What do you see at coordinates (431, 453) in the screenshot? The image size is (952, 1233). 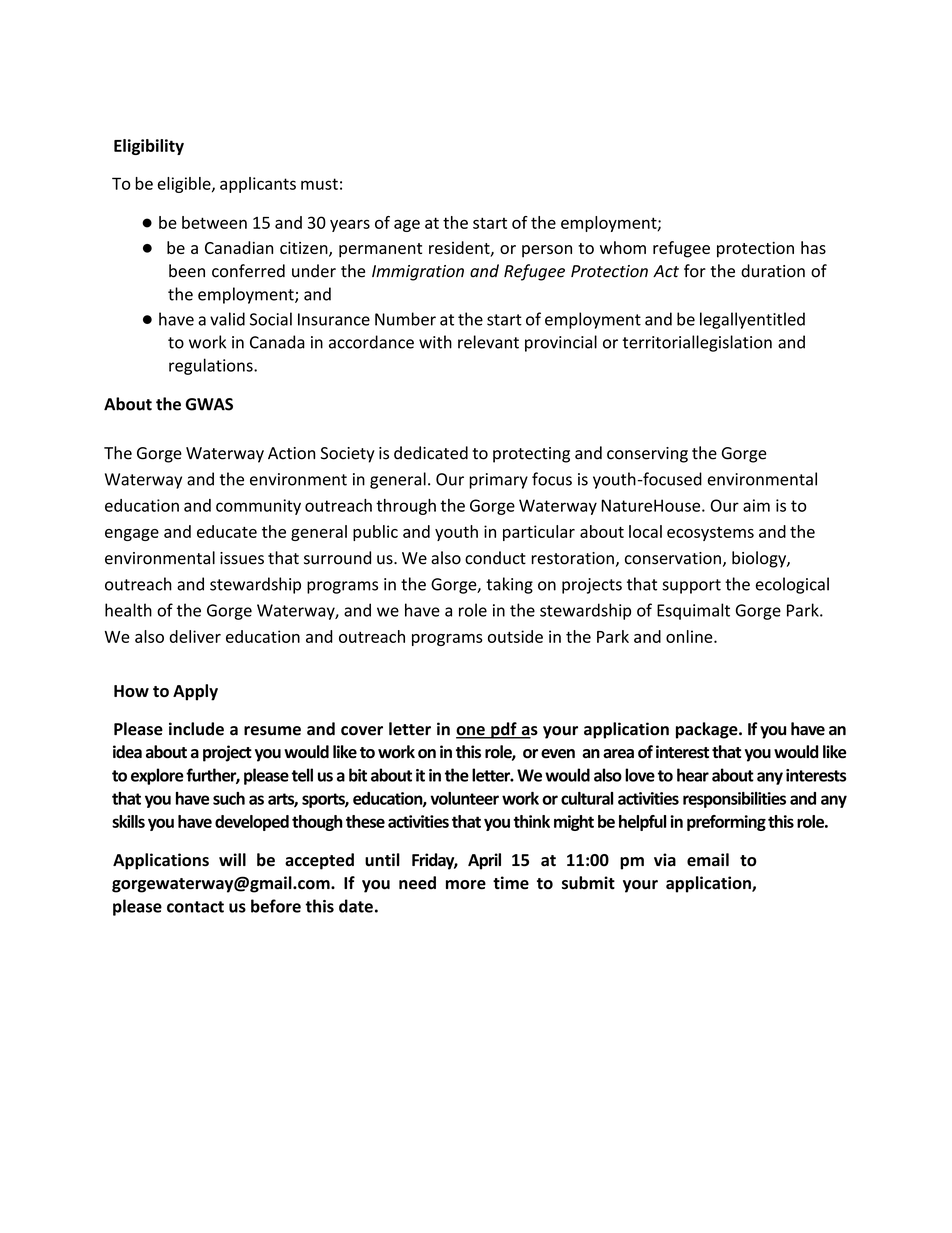 I see `dedicated` at bounding box center [431, 453].
